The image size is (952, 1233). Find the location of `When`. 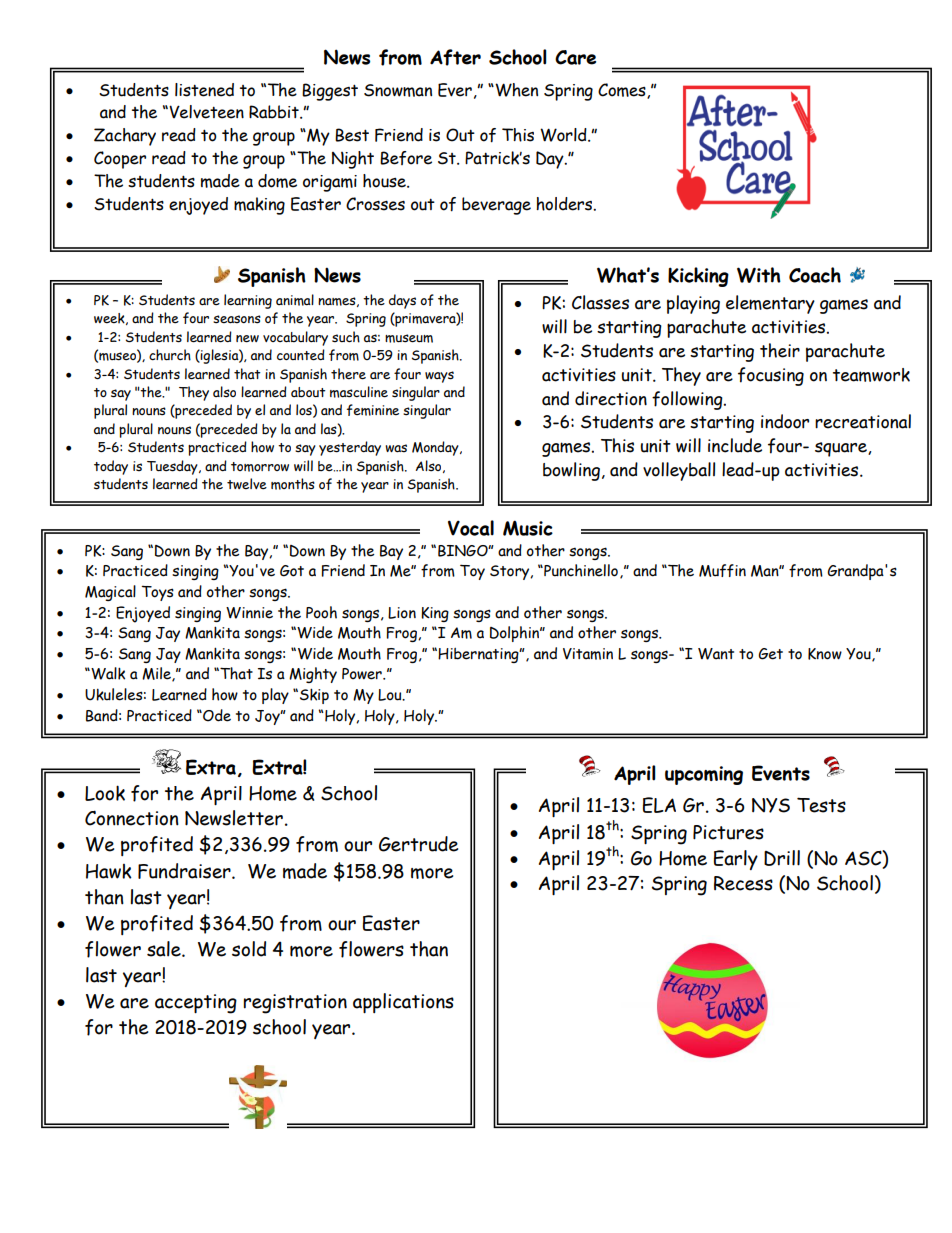

When is located at coordinates (515, 90).
